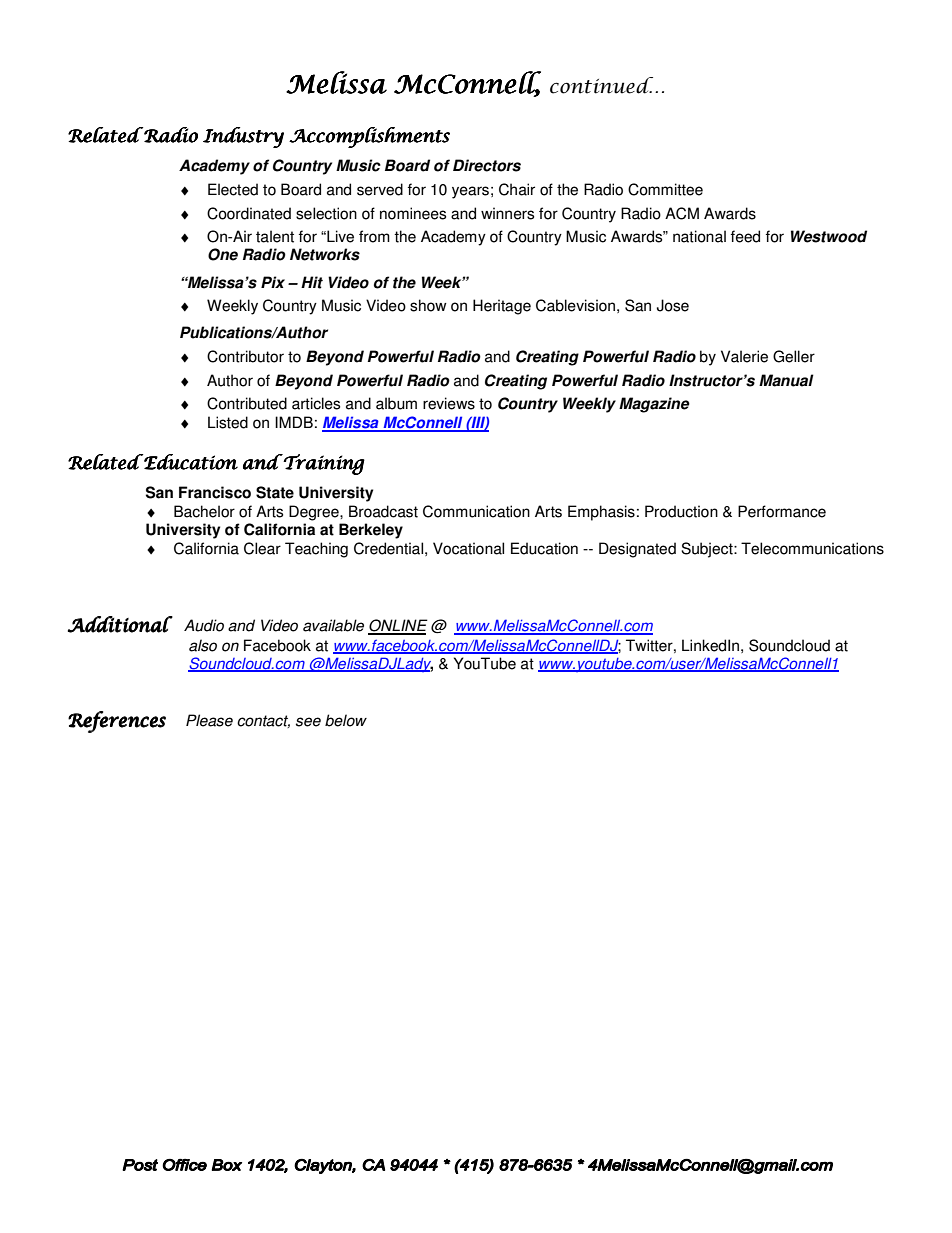 Image resolution: width=952 pixels, height=1233 pixels. Describe the element at coordinates (673, 305) in the image. I see `Jose` at that location.
